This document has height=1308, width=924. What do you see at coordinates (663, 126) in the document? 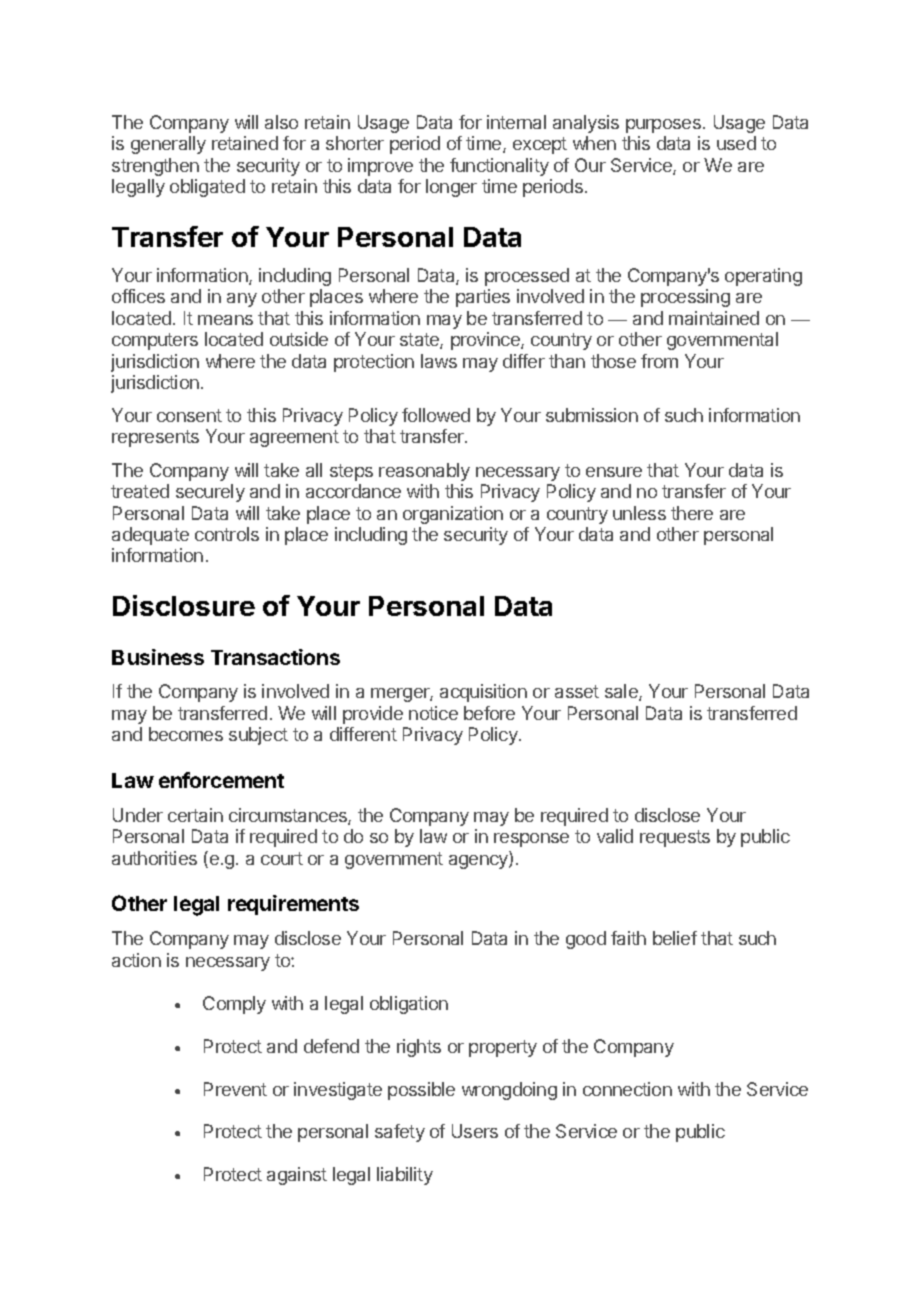
I see `purposes` at bounding box center [663, 126].
